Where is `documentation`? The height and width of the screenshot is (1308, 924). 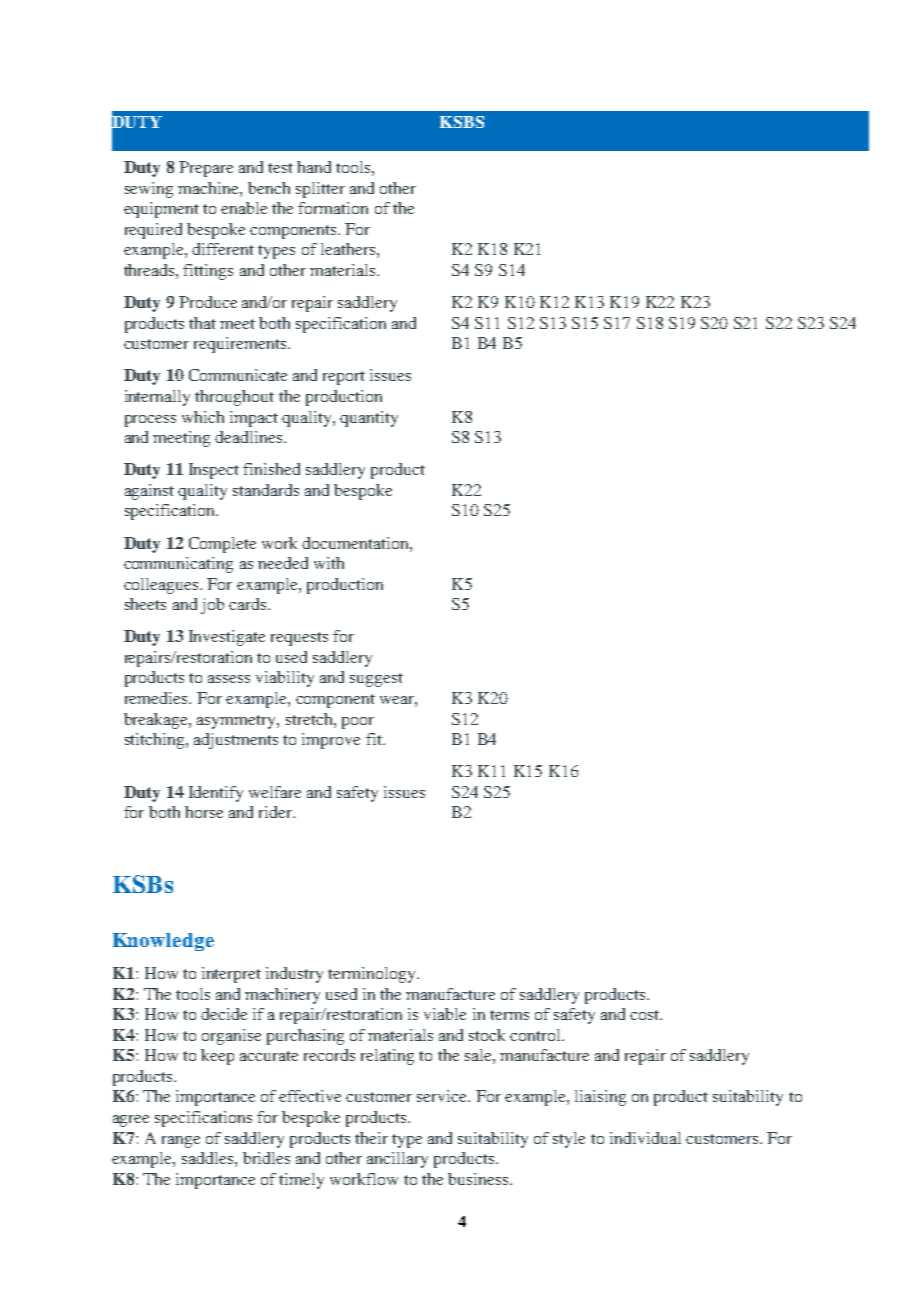 documentation is located at coordinates (356, 543).
